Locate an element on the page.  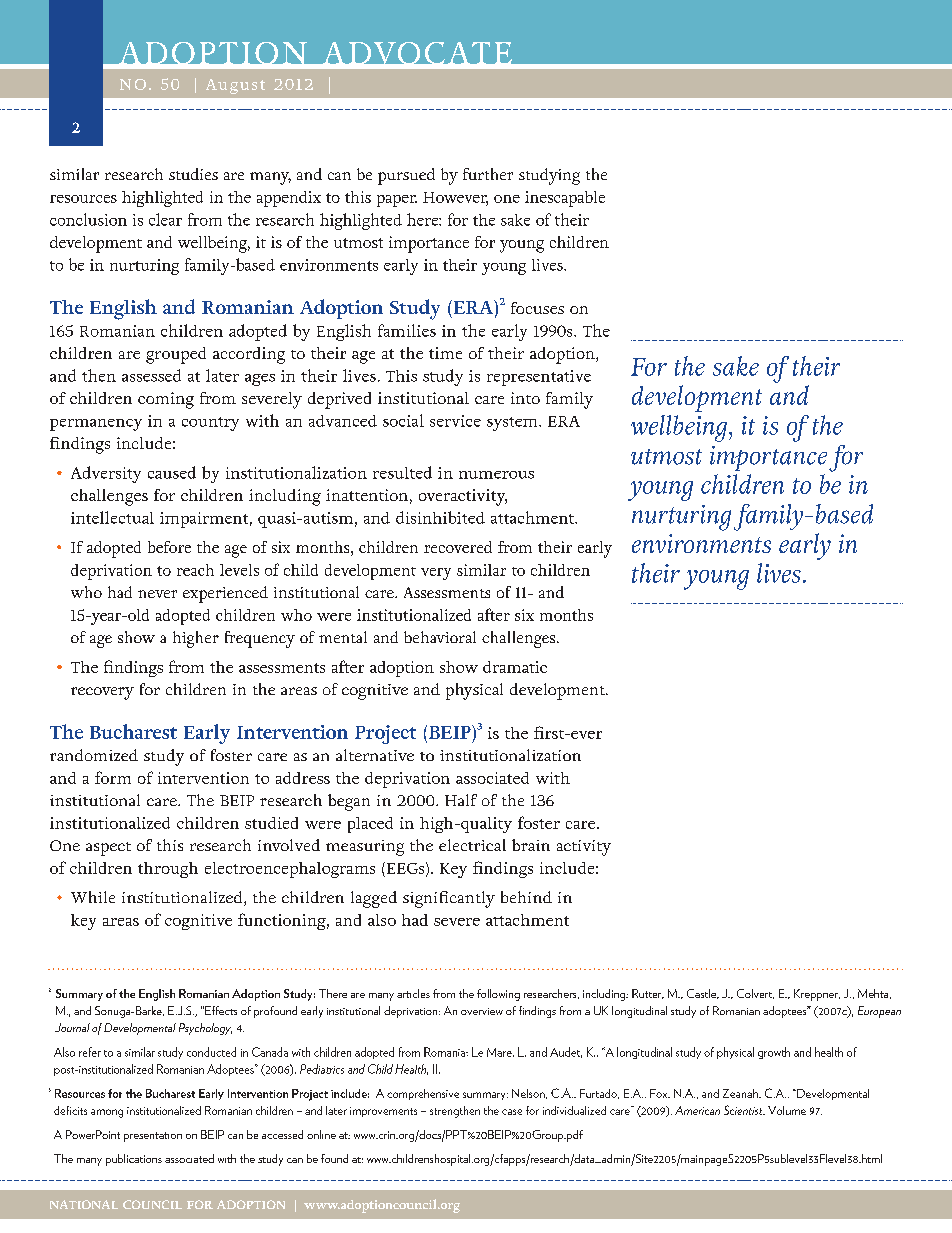
frequency is located at coordinates (260, 639).
